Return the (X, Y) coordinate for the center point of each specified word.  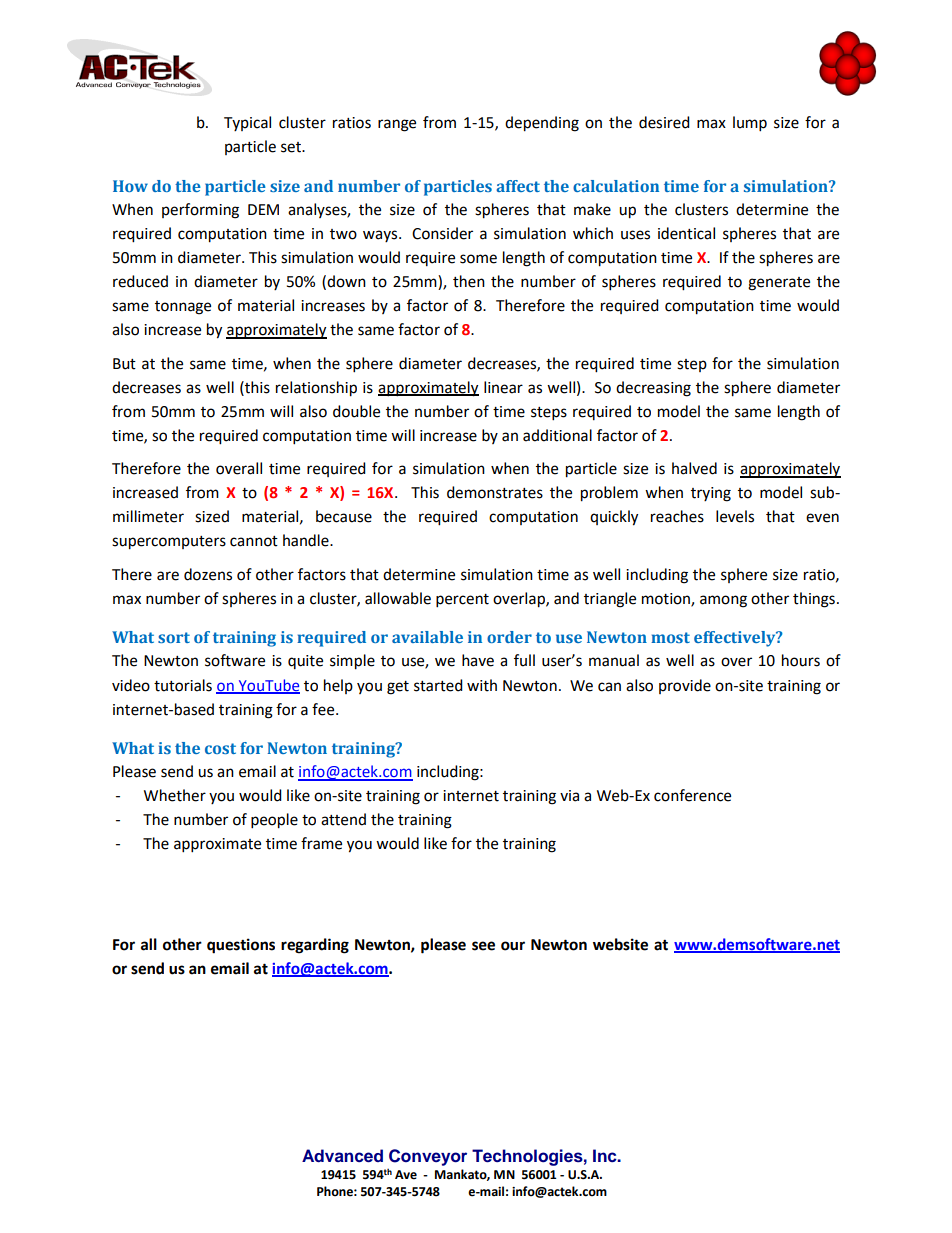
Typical (247, 123)
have (478, 660)
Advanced (342, 1156)
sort (174, 637)
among (723, 601)
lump (750, 124)
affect (518, 186)
